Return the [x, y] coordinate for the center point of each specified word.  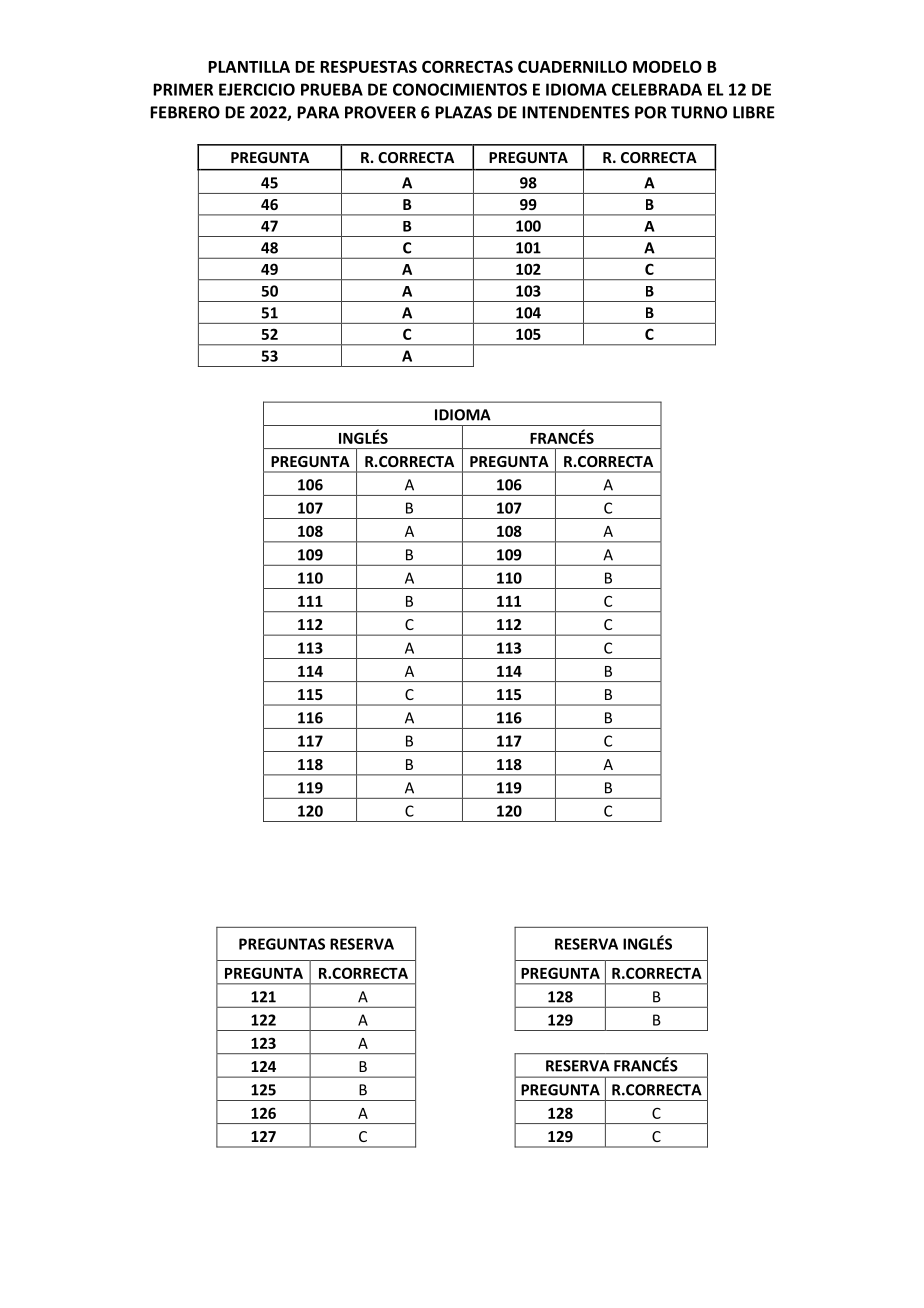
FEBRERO [185, 112]
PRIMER [183, 89]
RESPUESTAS [368, 66]
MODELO [667, 66]
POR [651, 112]
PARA [318, 112]
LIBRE [754, 112]
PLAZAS [463, 112]
